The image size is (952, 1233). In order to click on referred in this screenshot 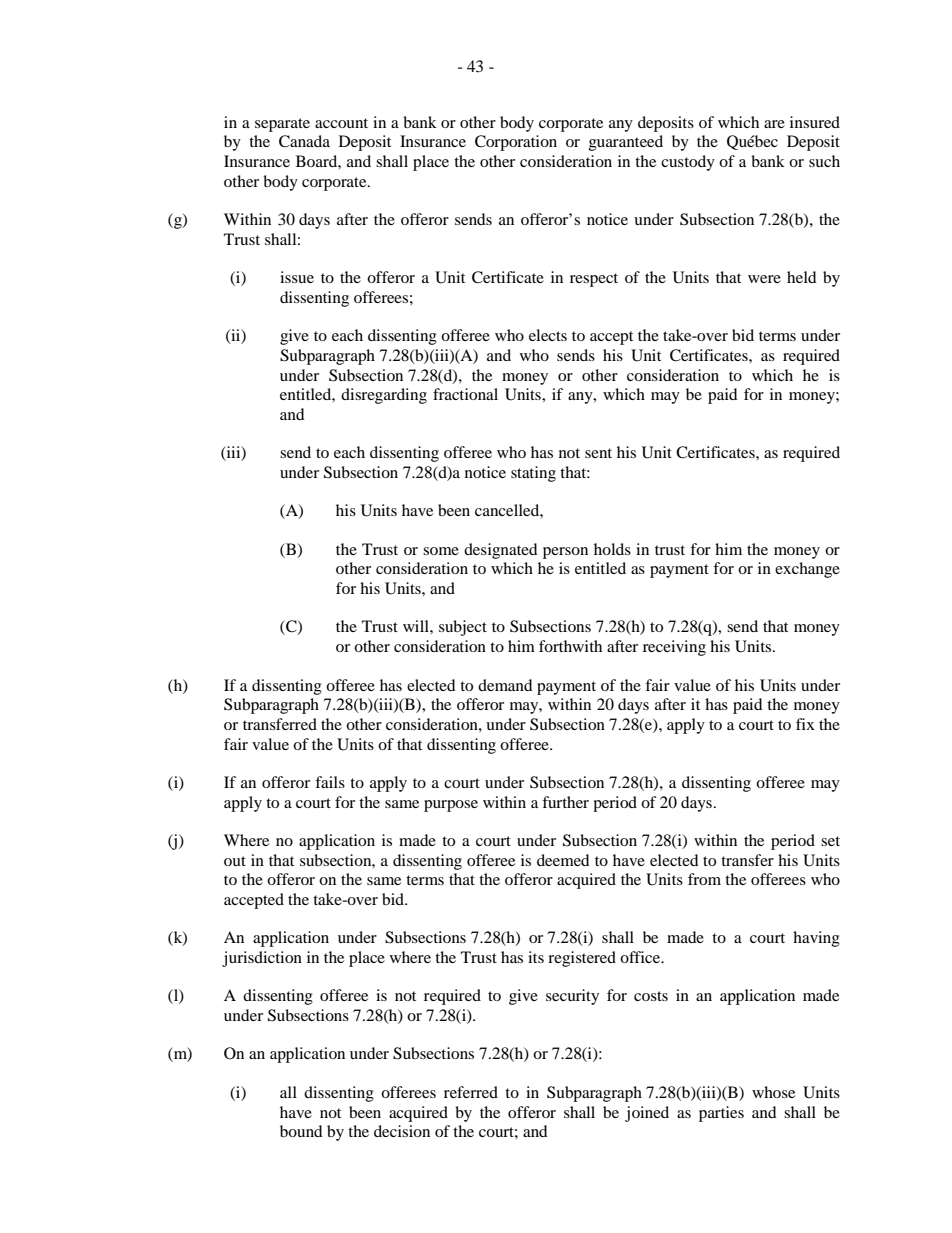, I will do `click(471, 1092)`.
